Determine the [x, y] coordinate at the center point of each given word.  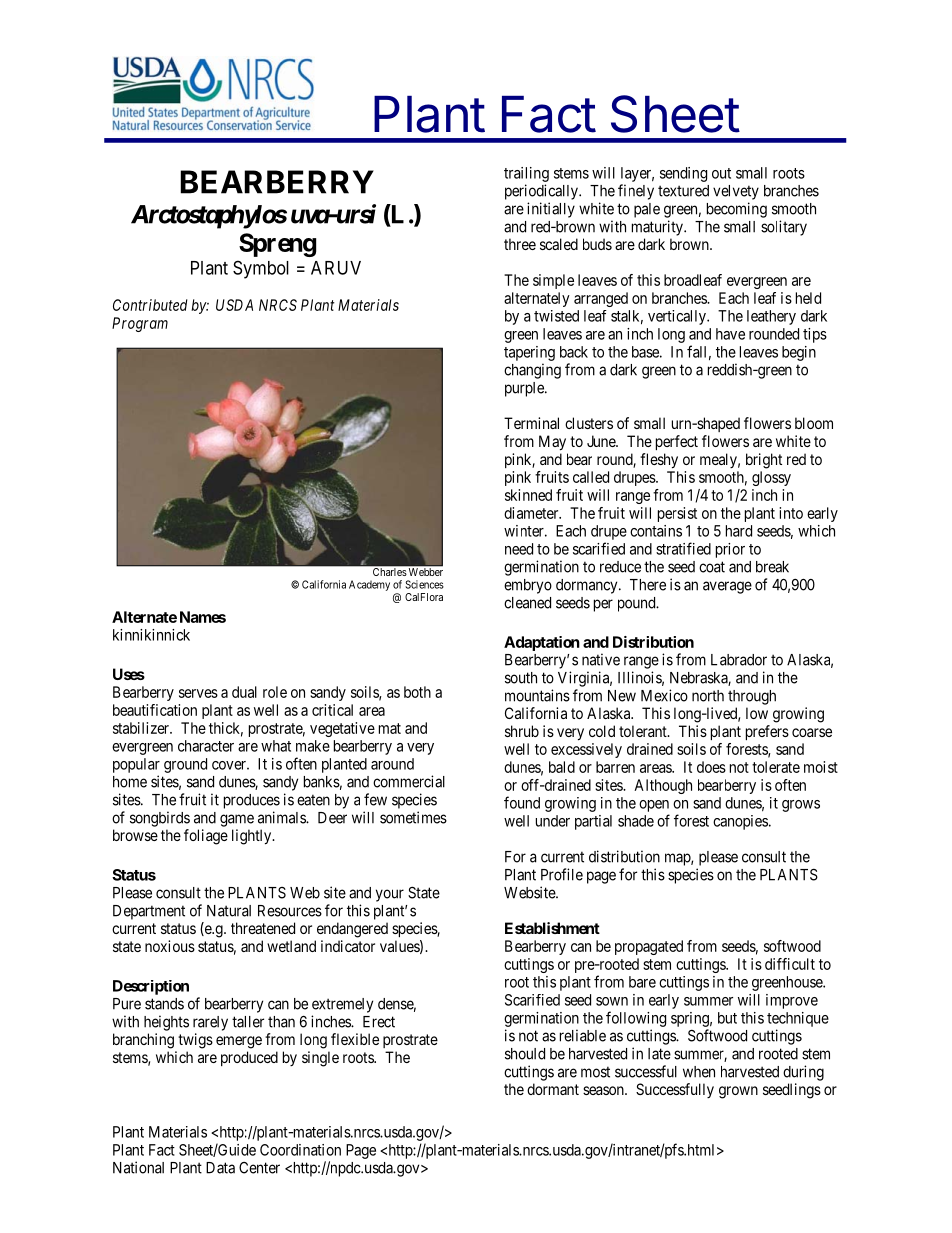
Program [140, 324]
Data [220, 1168]
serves [198, 693]
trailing [526, 174]
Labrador [739, 660]
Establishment [552, 928]
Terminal [531, 423]
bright [764, 461]
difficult [790, 964]
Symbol [261, 269]
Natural [229, 911]
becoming [737, 210]
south [521, 678]
